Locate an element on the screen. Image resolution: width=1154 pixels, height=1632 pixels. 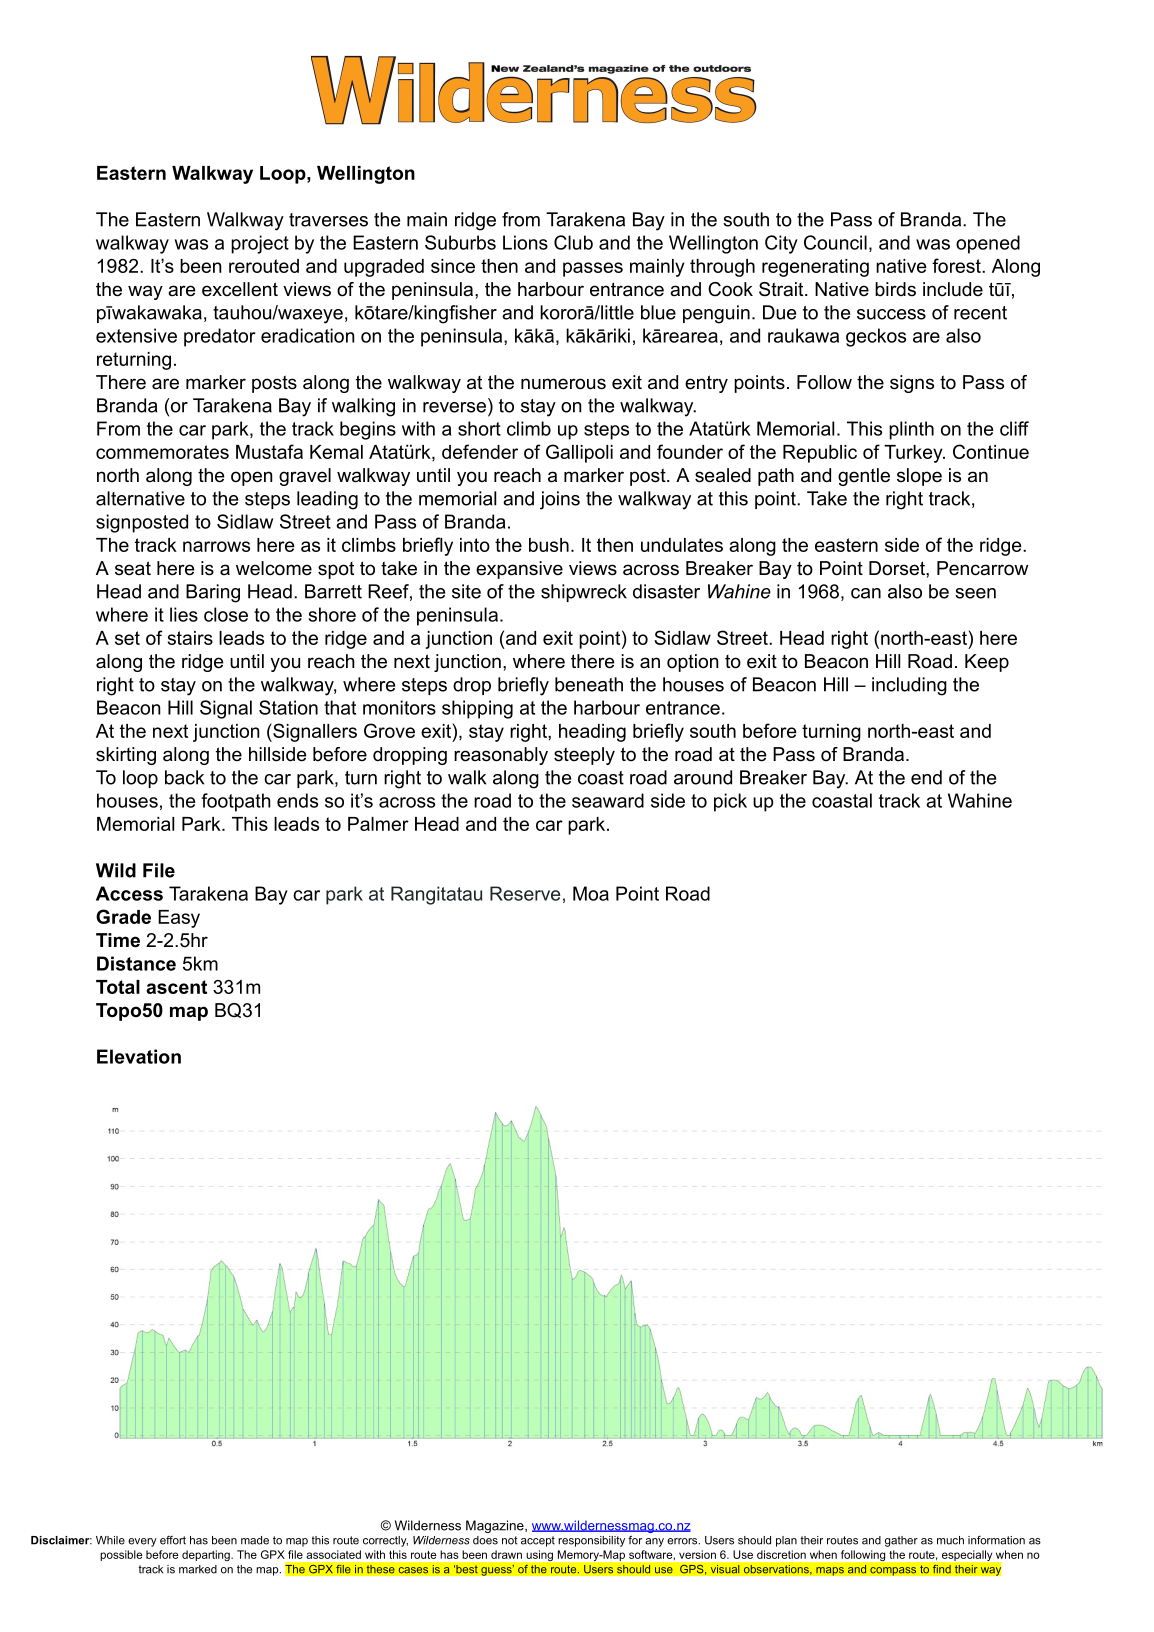
effort is located at coordinates (173, 1540).
